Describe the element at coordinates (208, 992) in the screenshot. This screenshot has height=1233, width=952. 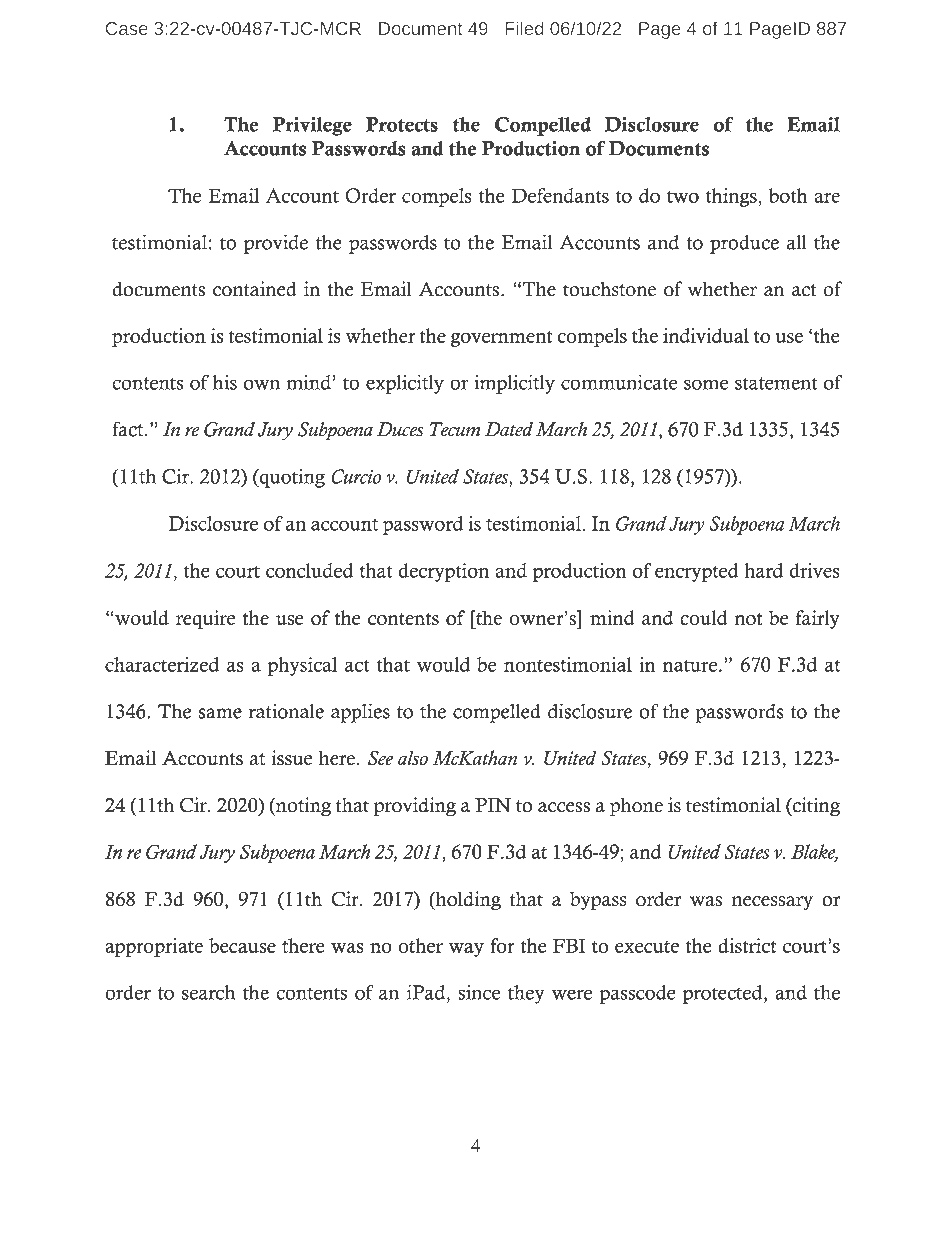
I see `search` at that location.
